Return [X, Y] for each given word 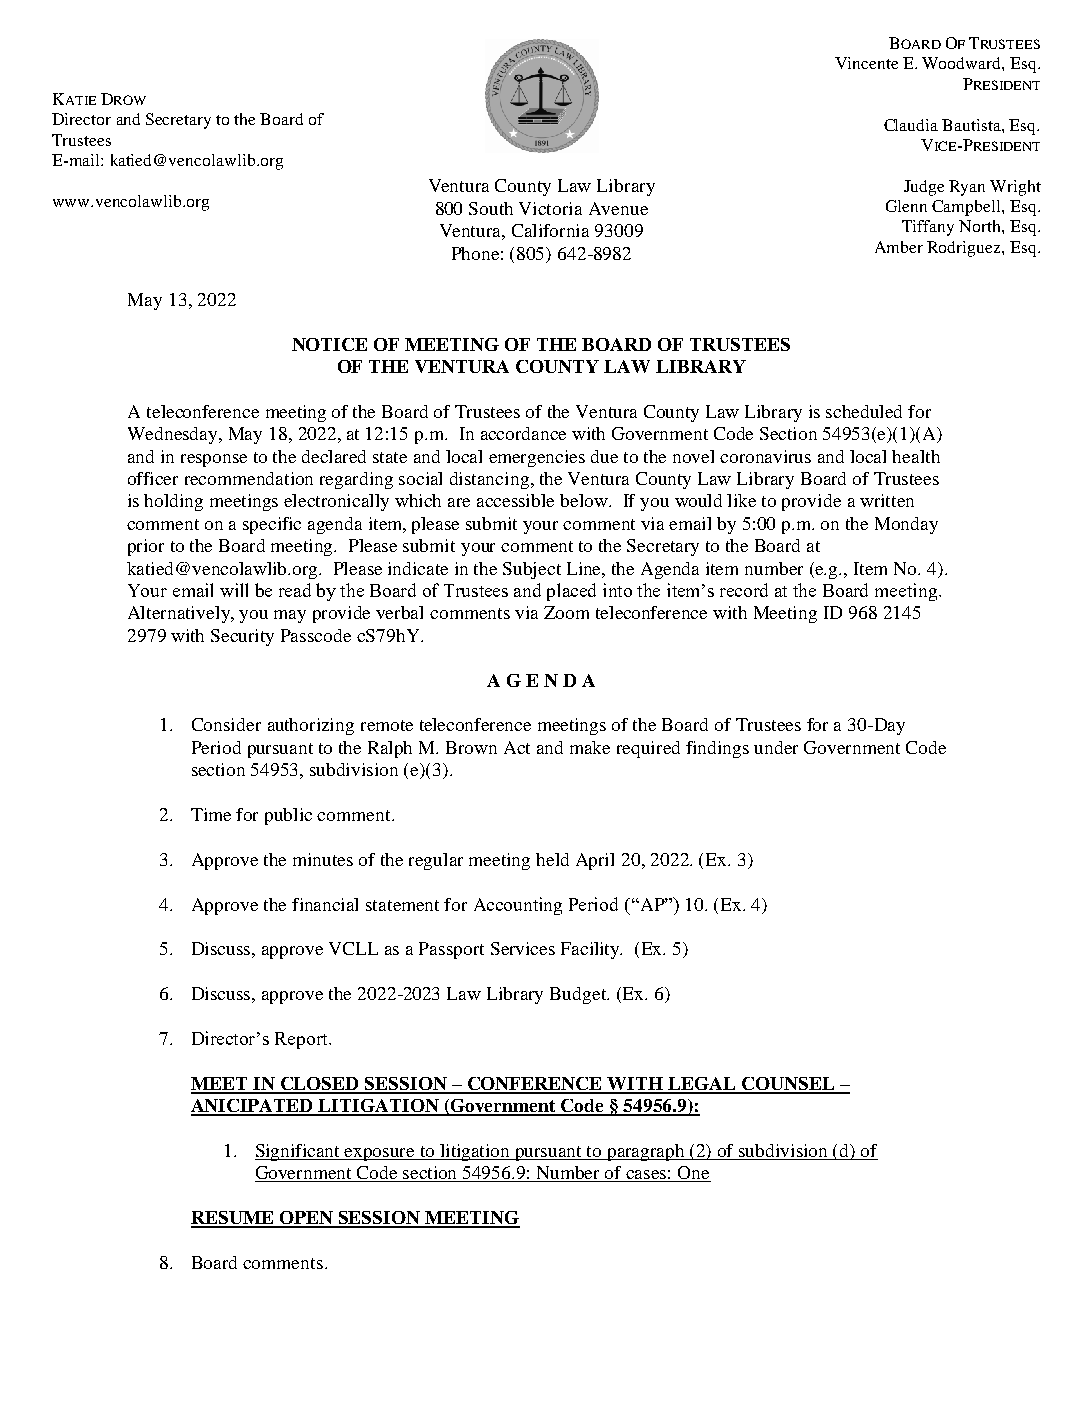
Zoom [566, 612]
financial [325, 904]
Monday [906, 525]
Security [242, 637]
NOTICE [329, 344]
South [491, 208]
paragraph [646, 1152]
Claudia [911, 125]
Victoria [550, 208]
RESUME [233, 1219]
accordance [523, 433]
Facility [591, 950]
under [776, 747]
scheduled [864, 411]
